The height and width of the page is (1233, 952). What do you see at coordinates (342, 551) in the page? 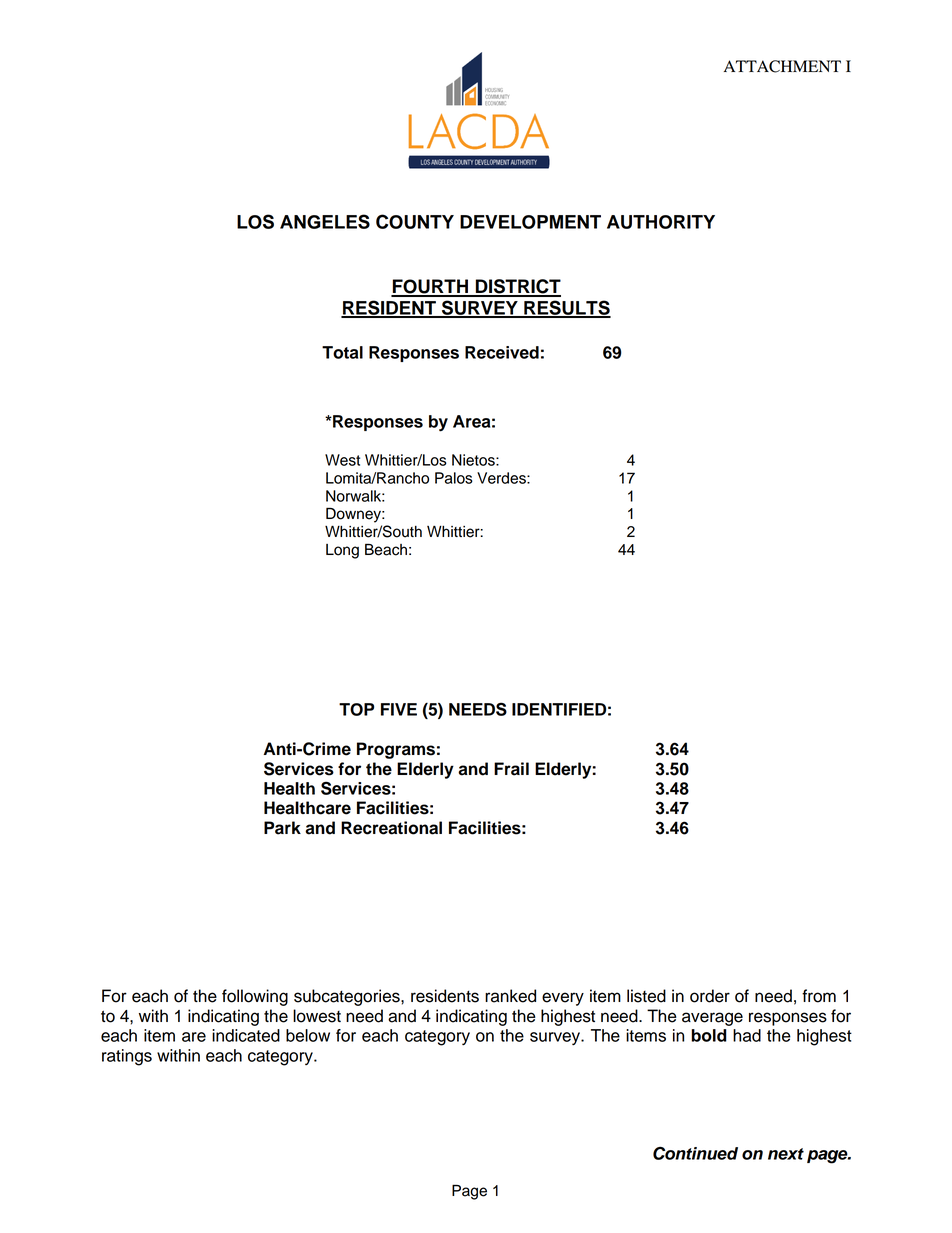
I see `Long` at bounding box center [342, 551].
